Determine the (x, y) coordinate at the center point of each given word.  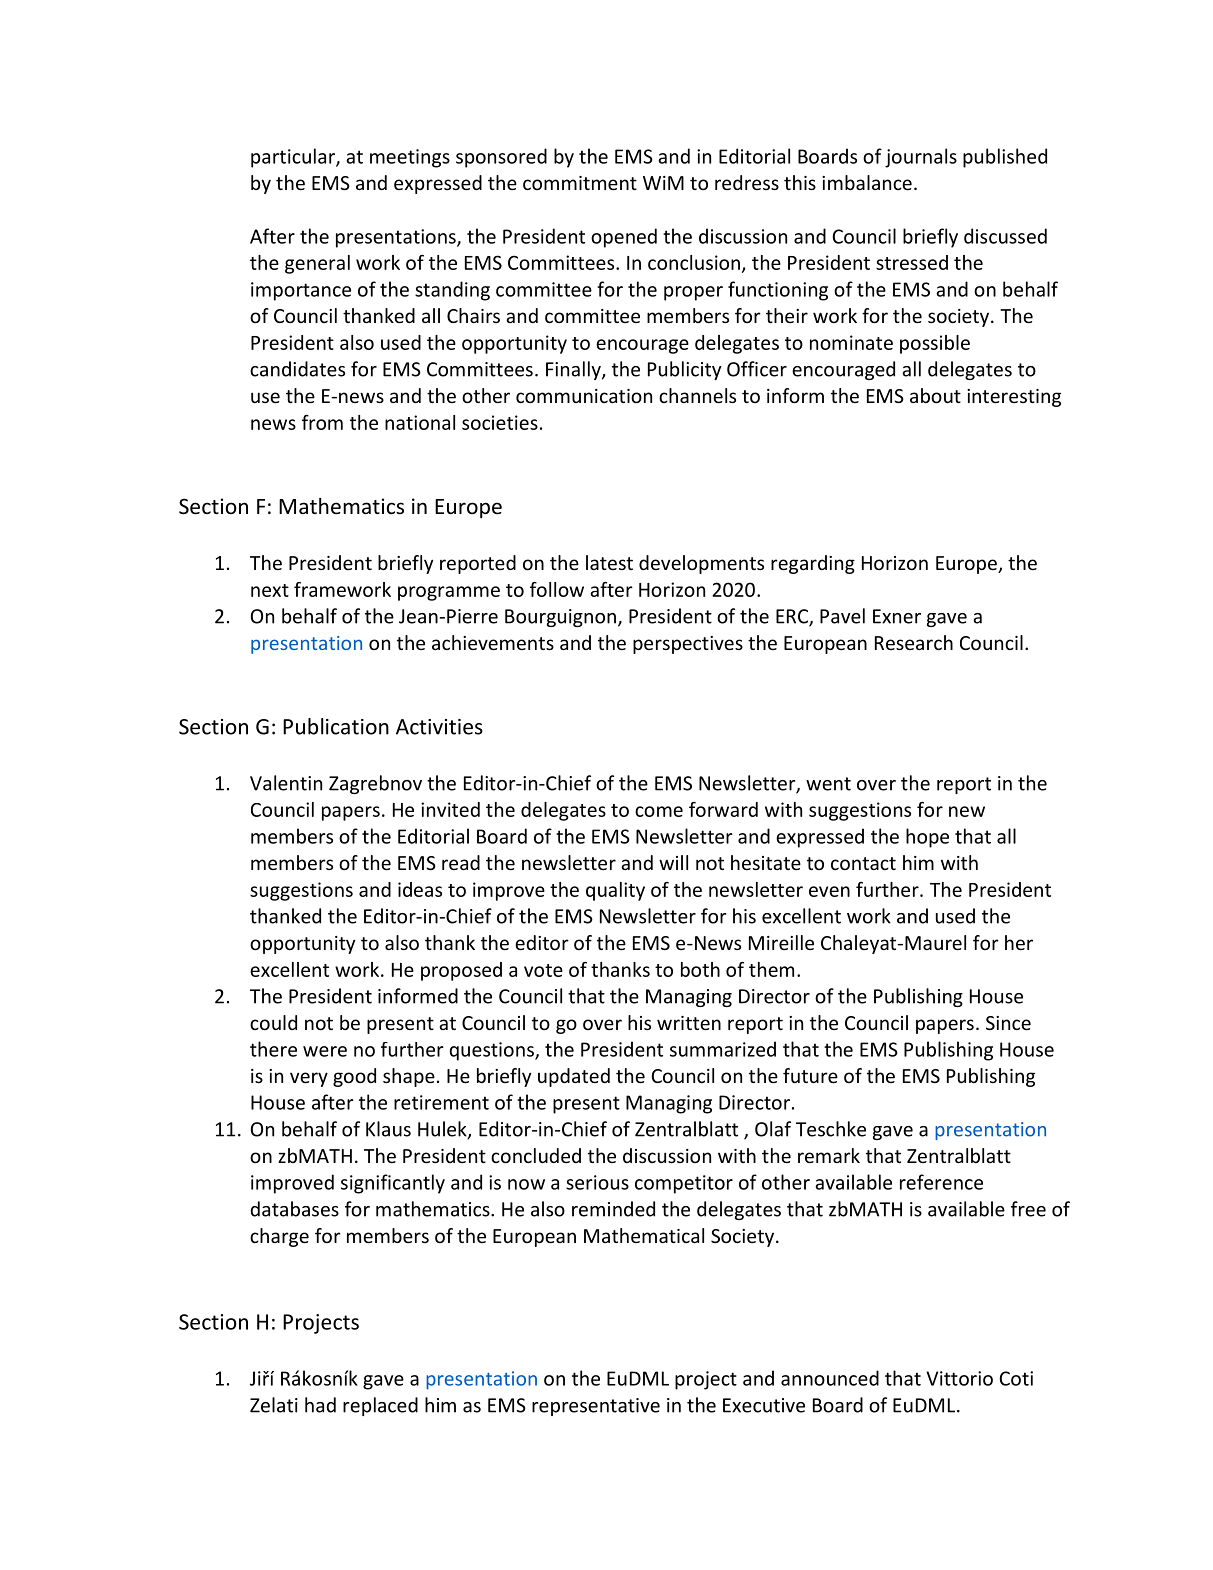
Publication (336, 726)
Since (1008, 1023)
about (935, 395)
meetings (410, 158)
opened (624, 238)
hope (927, 838)
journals (921, 158)
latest (609, 562)
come (659, 811)
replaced (380, 1406)
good (354, 1077)
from (322, 422)
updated (574, 1077)
